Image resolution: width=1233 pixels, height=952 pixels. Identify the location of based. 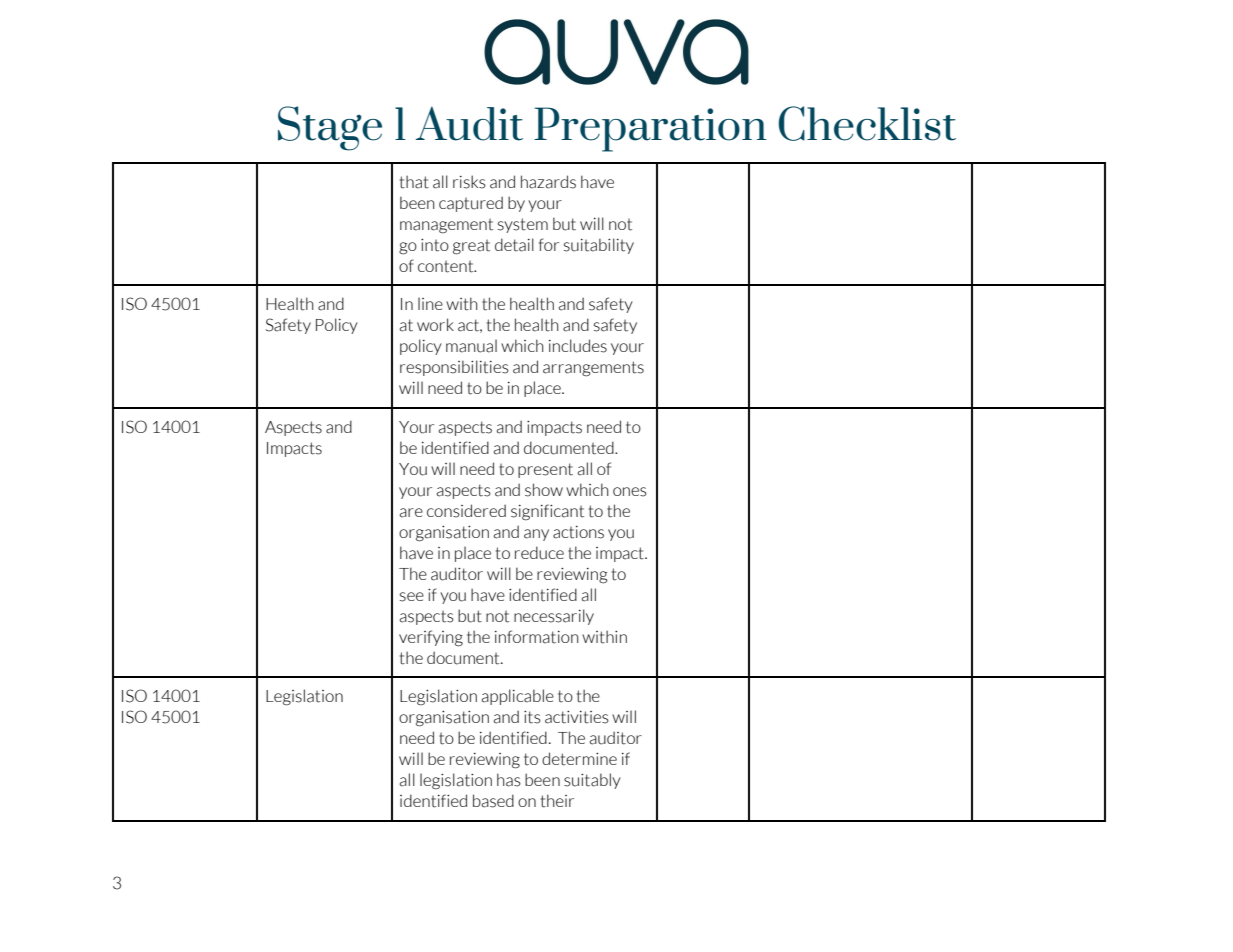
(493, 801).
